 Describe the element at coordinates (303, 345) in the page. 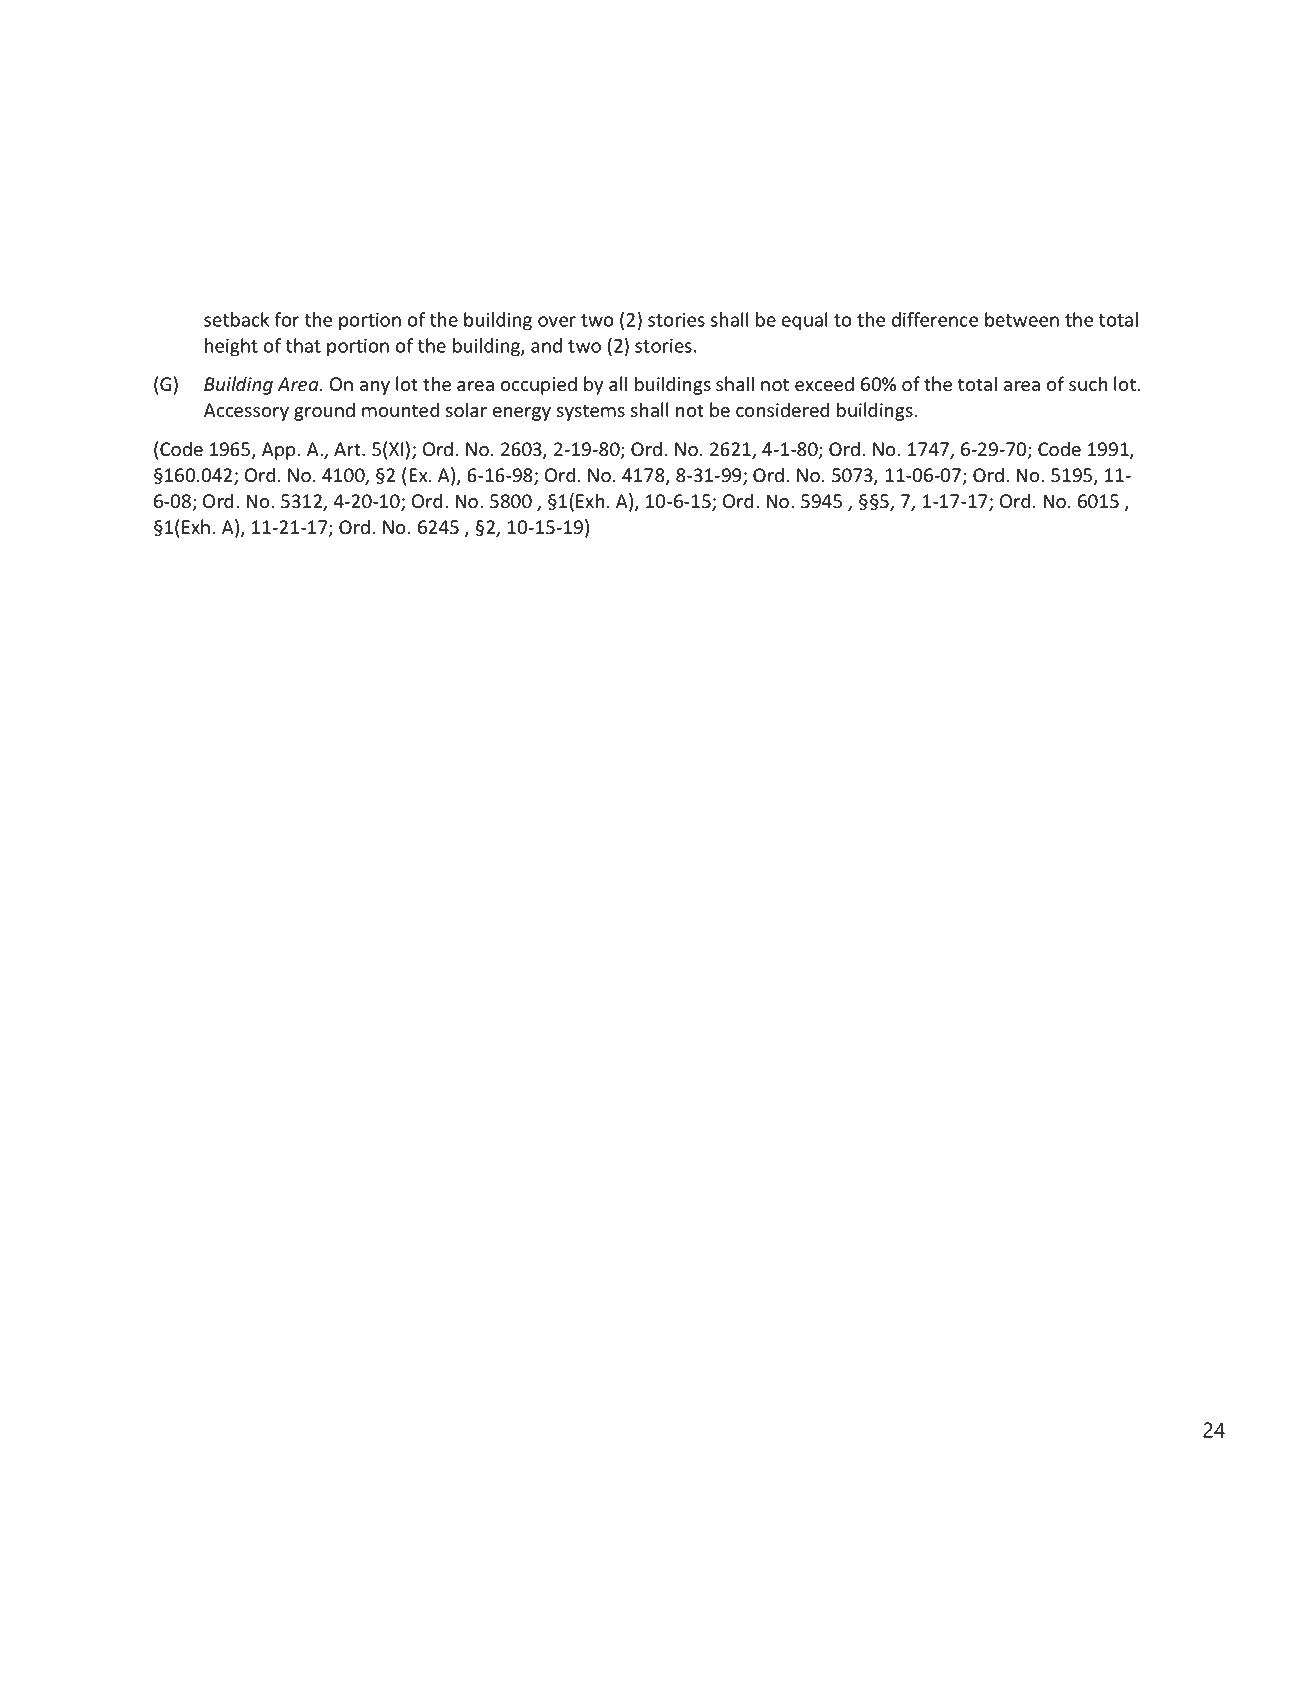

I see `that` at that location.
